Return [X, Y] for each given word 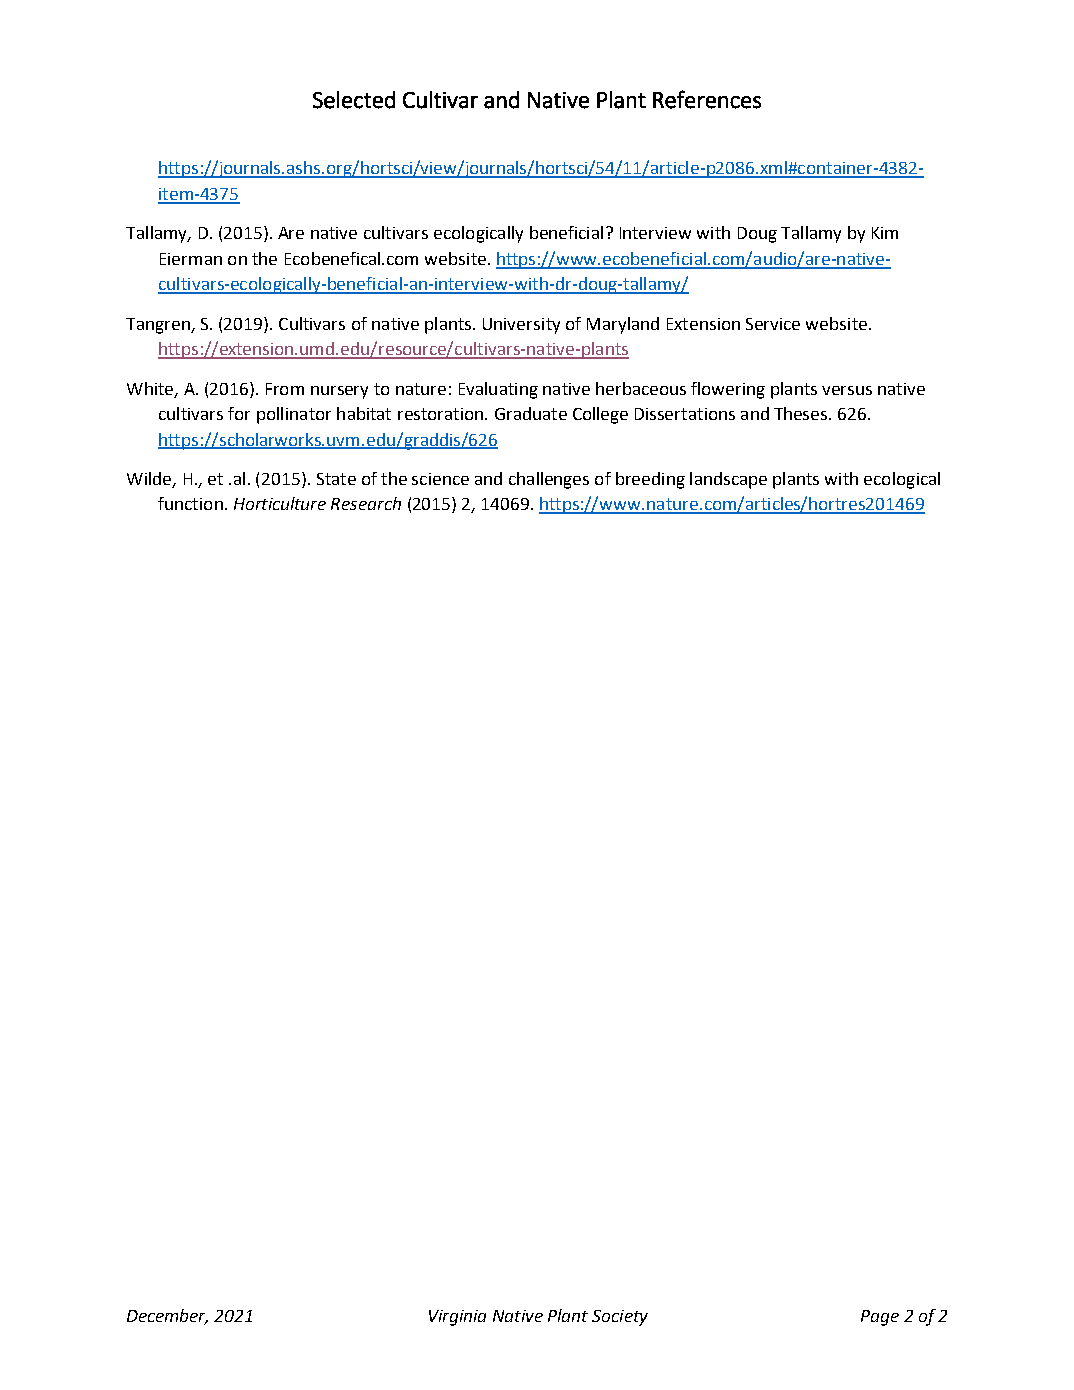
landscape [728, 480]
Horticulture [280, 503]
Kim [885, 233]
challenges [549, 480]
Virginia [457, 1318]
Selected [354, 100]
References [707, 99]
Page [880, 1318]
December [167, 1316]
